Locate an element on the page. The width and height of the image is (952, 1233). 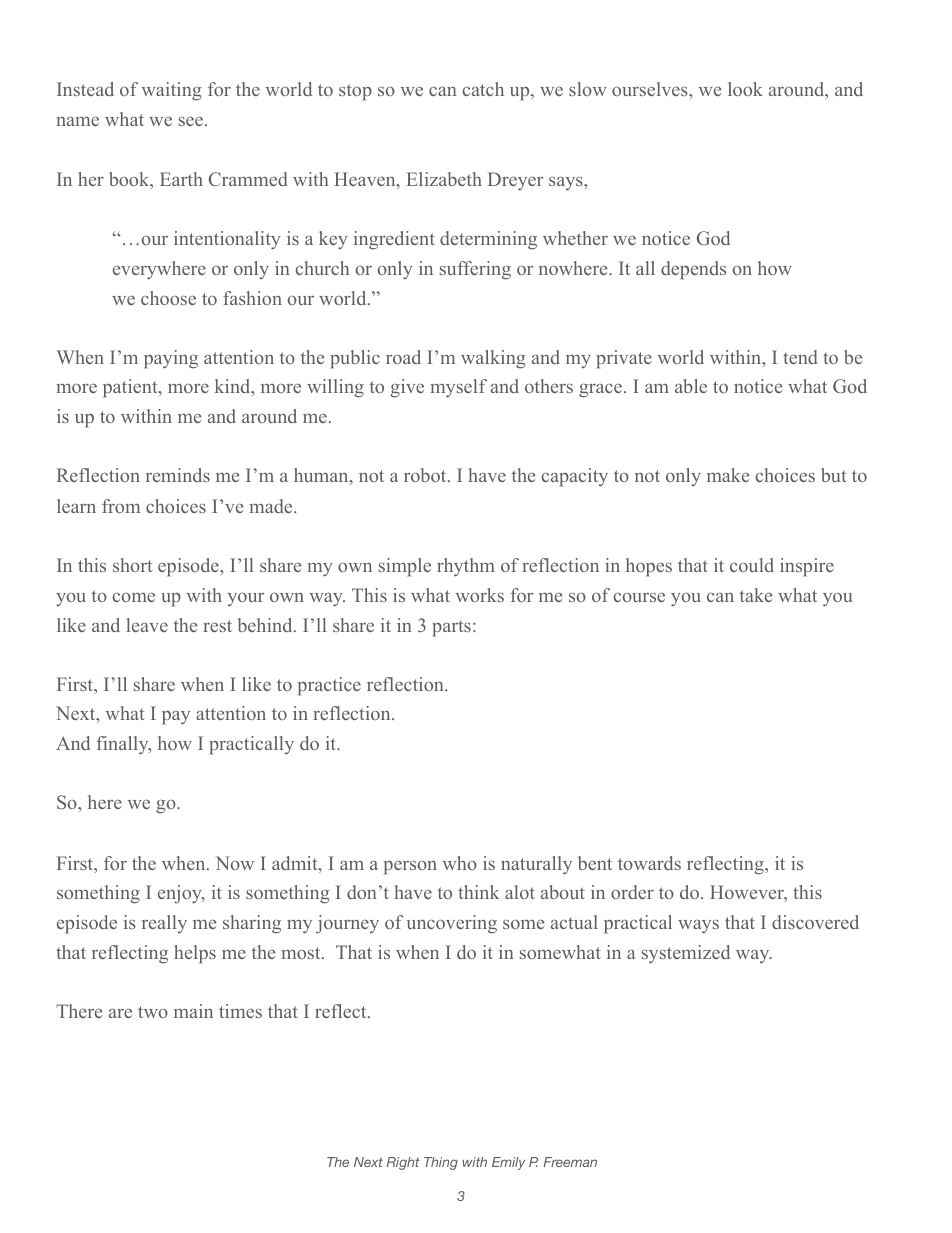
see is located at coordinates (192, 121).
